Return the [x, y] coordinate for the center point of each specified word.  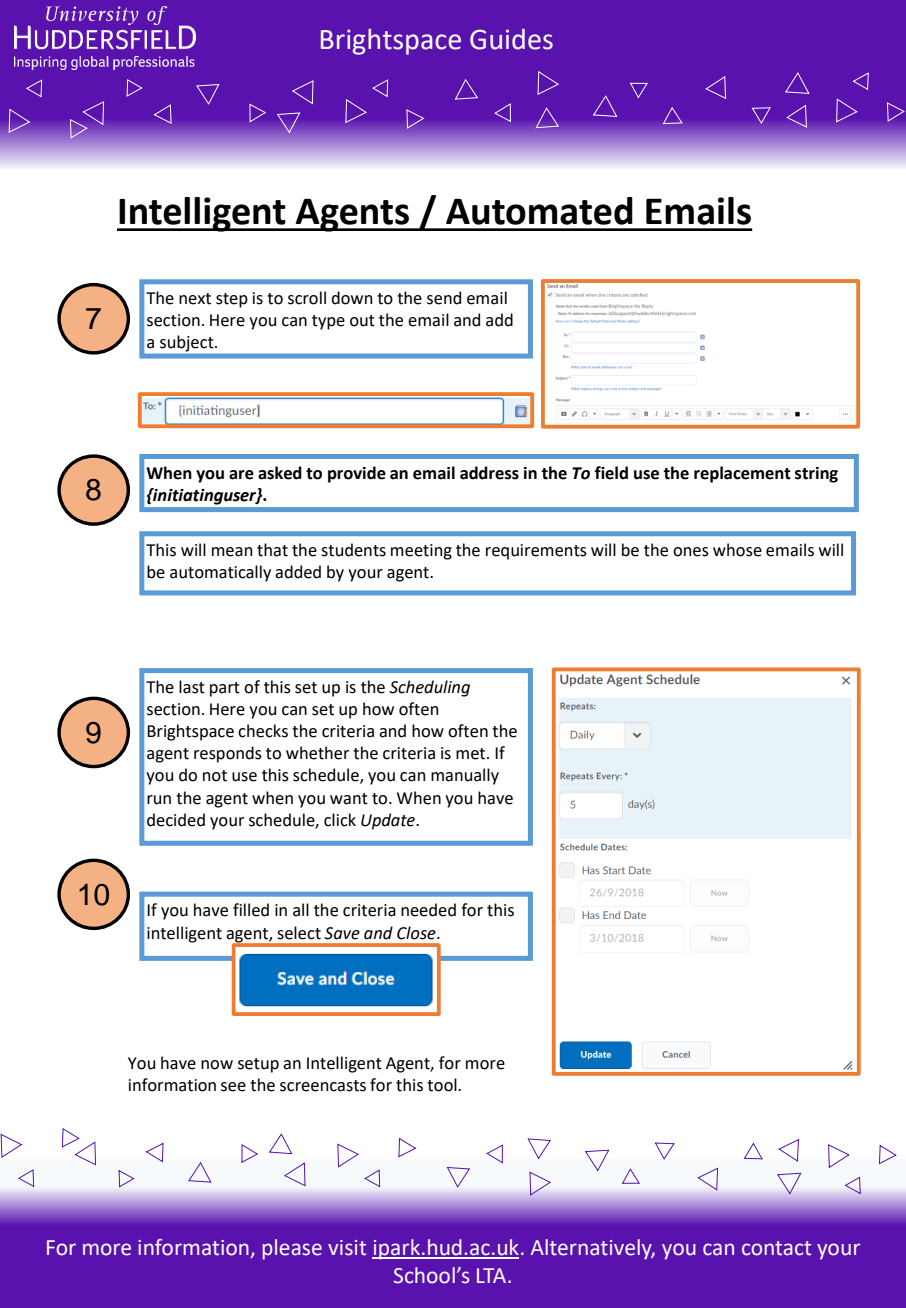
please [292, 1249]
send [444, 298]
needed [428, 910]
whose [737, 550]
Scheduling [429, 688]
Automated [539, 211]
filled [251, 910]
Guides [511, 39]
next [195, 299]
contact [776, 1248]
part [225, 689]
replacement [742, 474]
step [232, 300]
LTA [493, 1275]
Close [417, 933]
